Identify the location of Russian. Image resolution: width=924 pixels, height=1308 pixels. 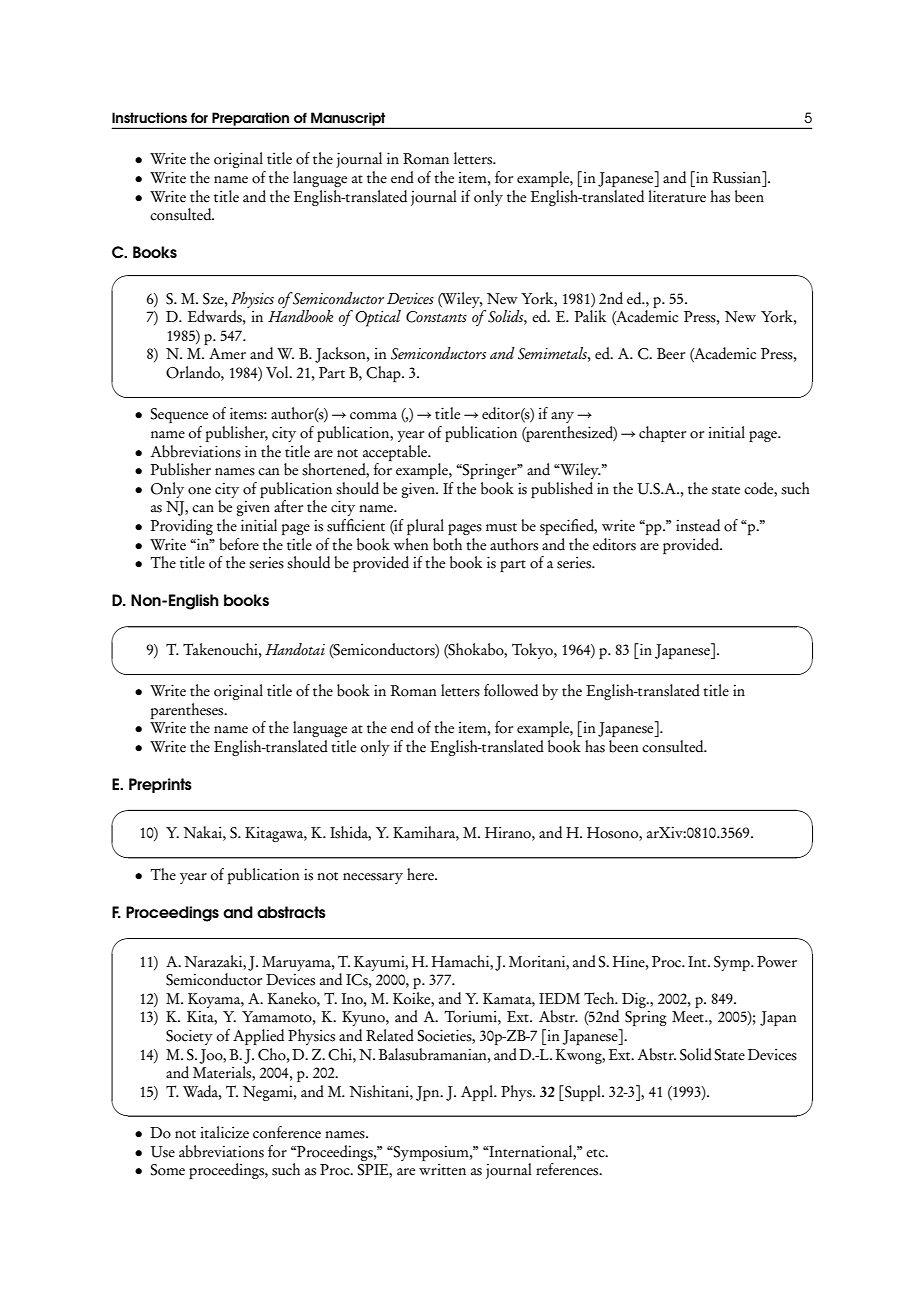
(738, 177).
